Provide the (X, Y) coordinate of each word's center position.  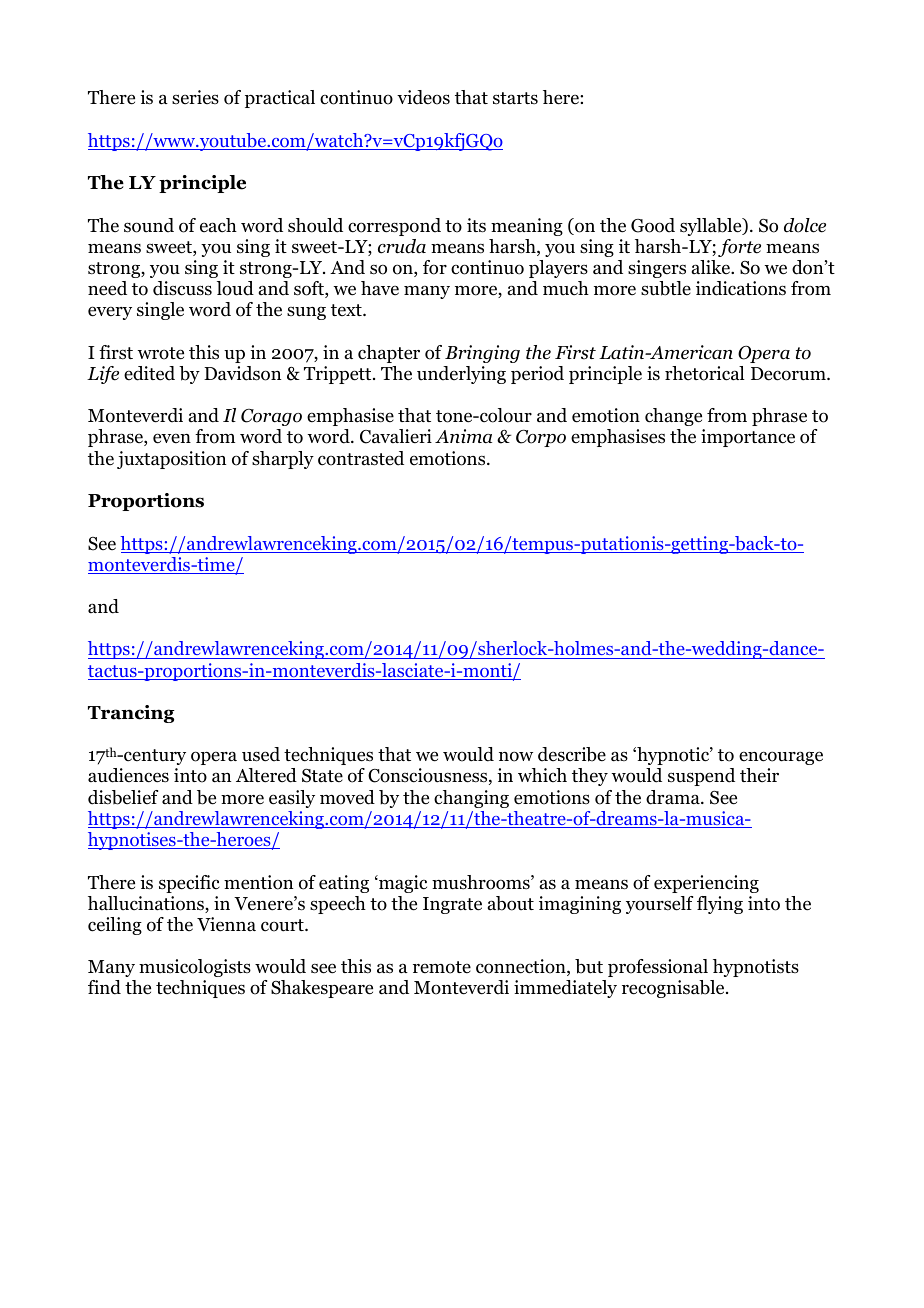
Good (653, 225)
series (195, 97)
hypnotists (756, 968)
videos (423, 97)
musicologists (195, 968)
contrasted (361, 458)
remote (442, 967)
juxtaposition (171, 460)
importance (748, 438)
